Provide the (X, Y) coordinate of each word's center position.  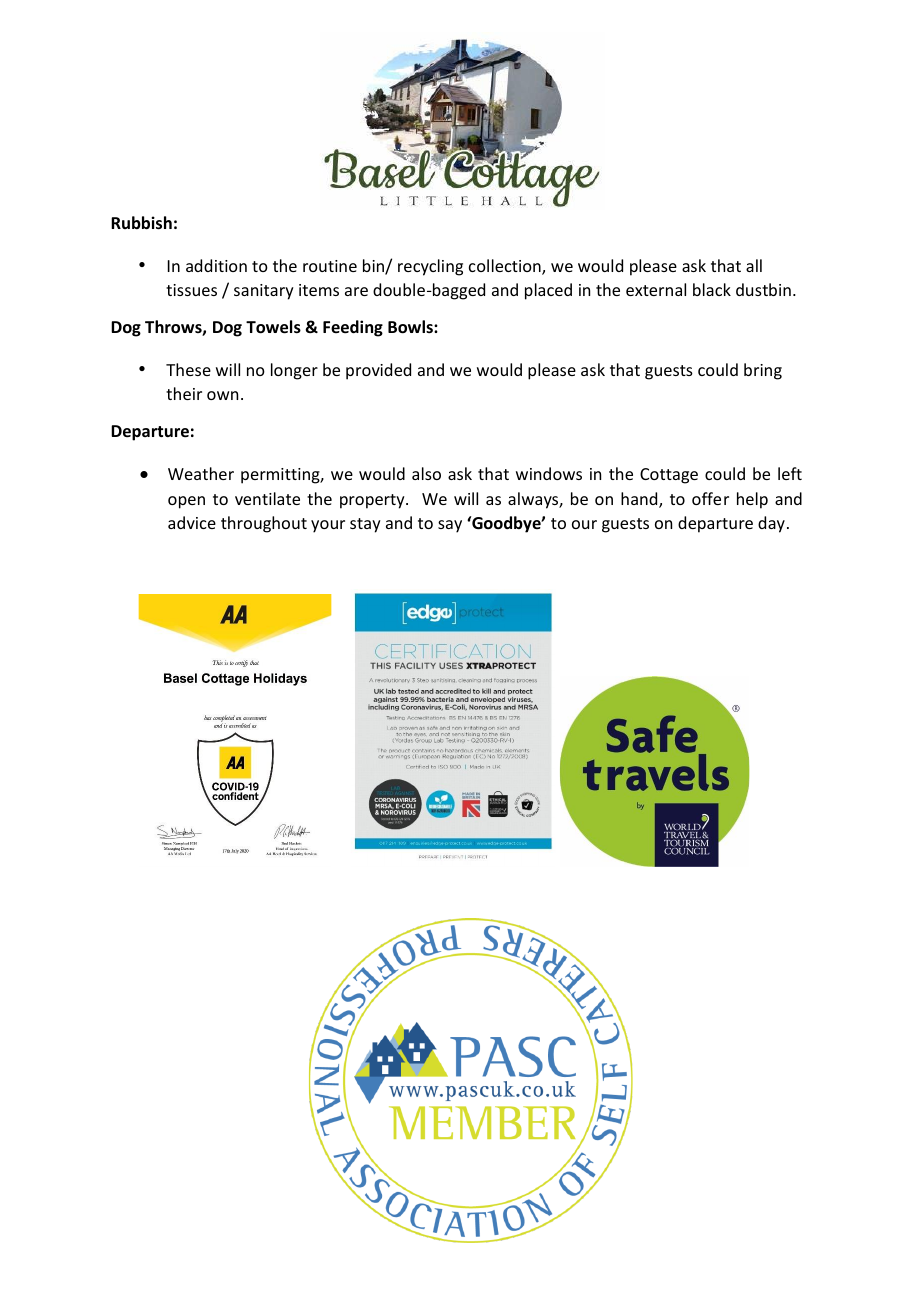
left (790, 473)
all (754, 265)
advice (192, 522)
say (450, 526)
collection (506, 267)
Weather (201, 473)
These (188, 369)
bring (763, 371)
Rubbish (141, 223)
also (426, 473)
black (712, 289)
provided (378, 371)
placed (548, 291)
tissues (191, 290)
